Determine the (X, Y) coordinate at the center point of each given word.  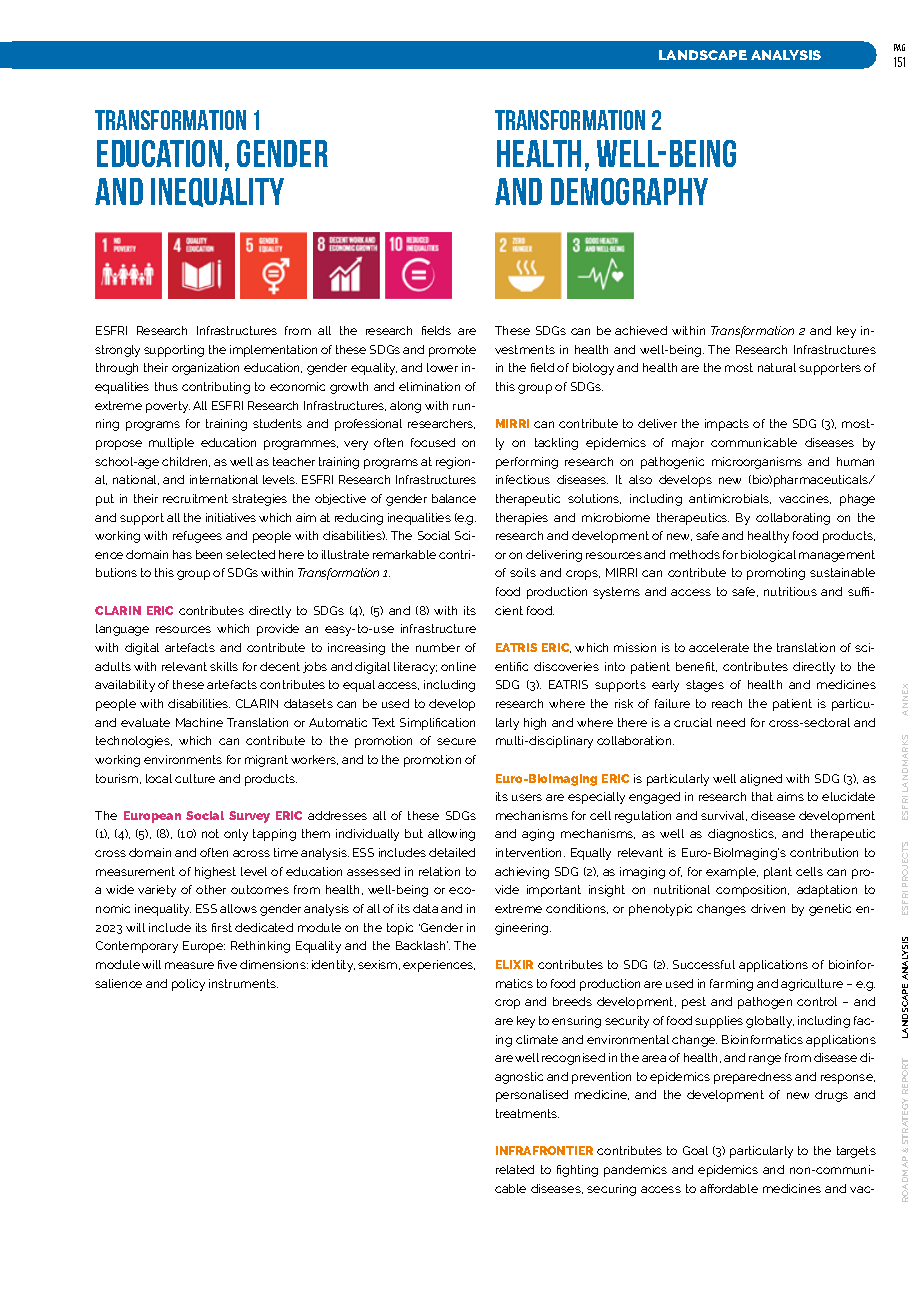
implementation (273, 351)
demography (629, 191)
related (515, 1169)
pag (899, 47)
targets (856, 1152)
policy (188, 985)
